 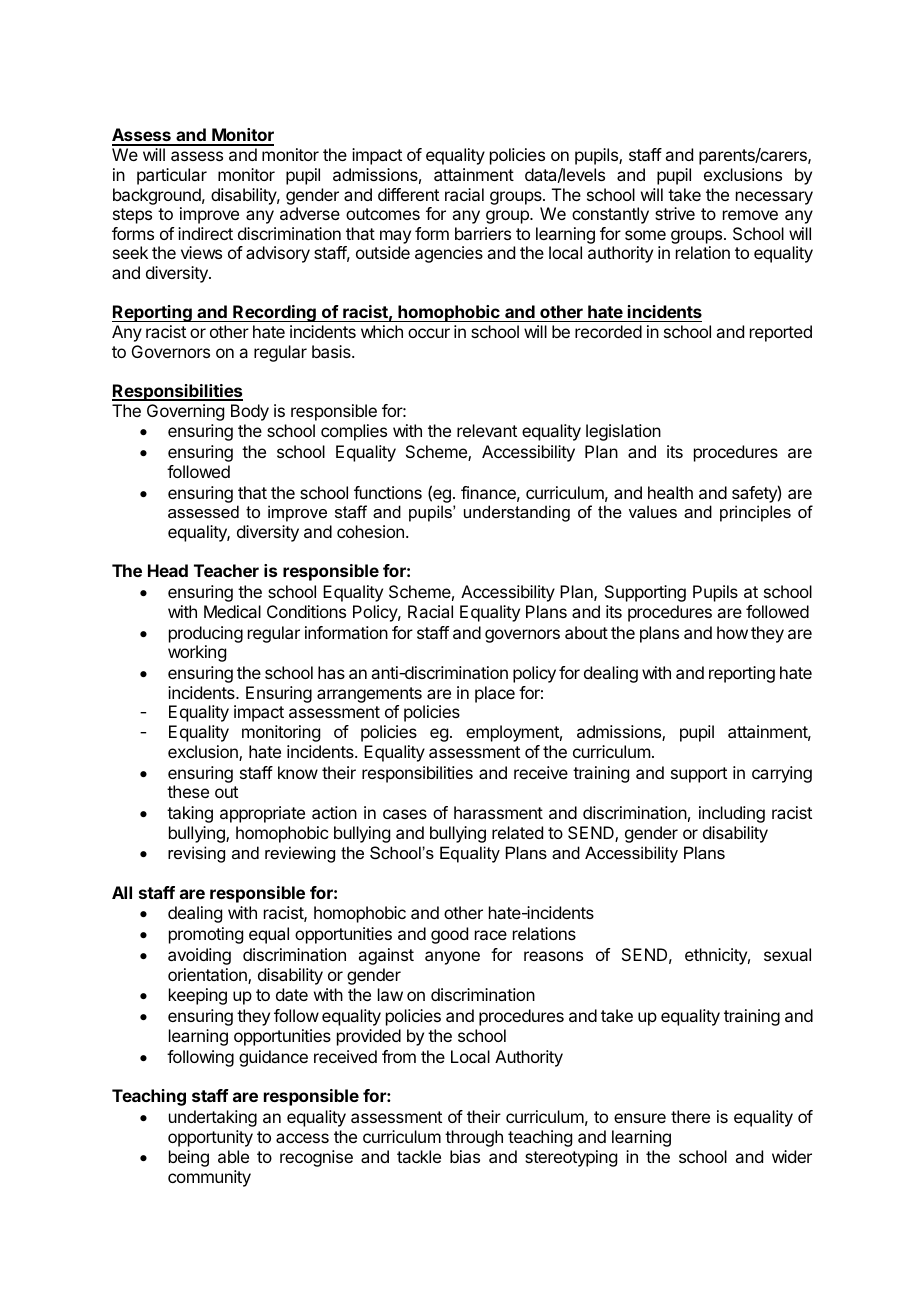 What do you see at coordinates (226, 570) in the document?
I see `Teacher` at bounding box center [226, 570].
